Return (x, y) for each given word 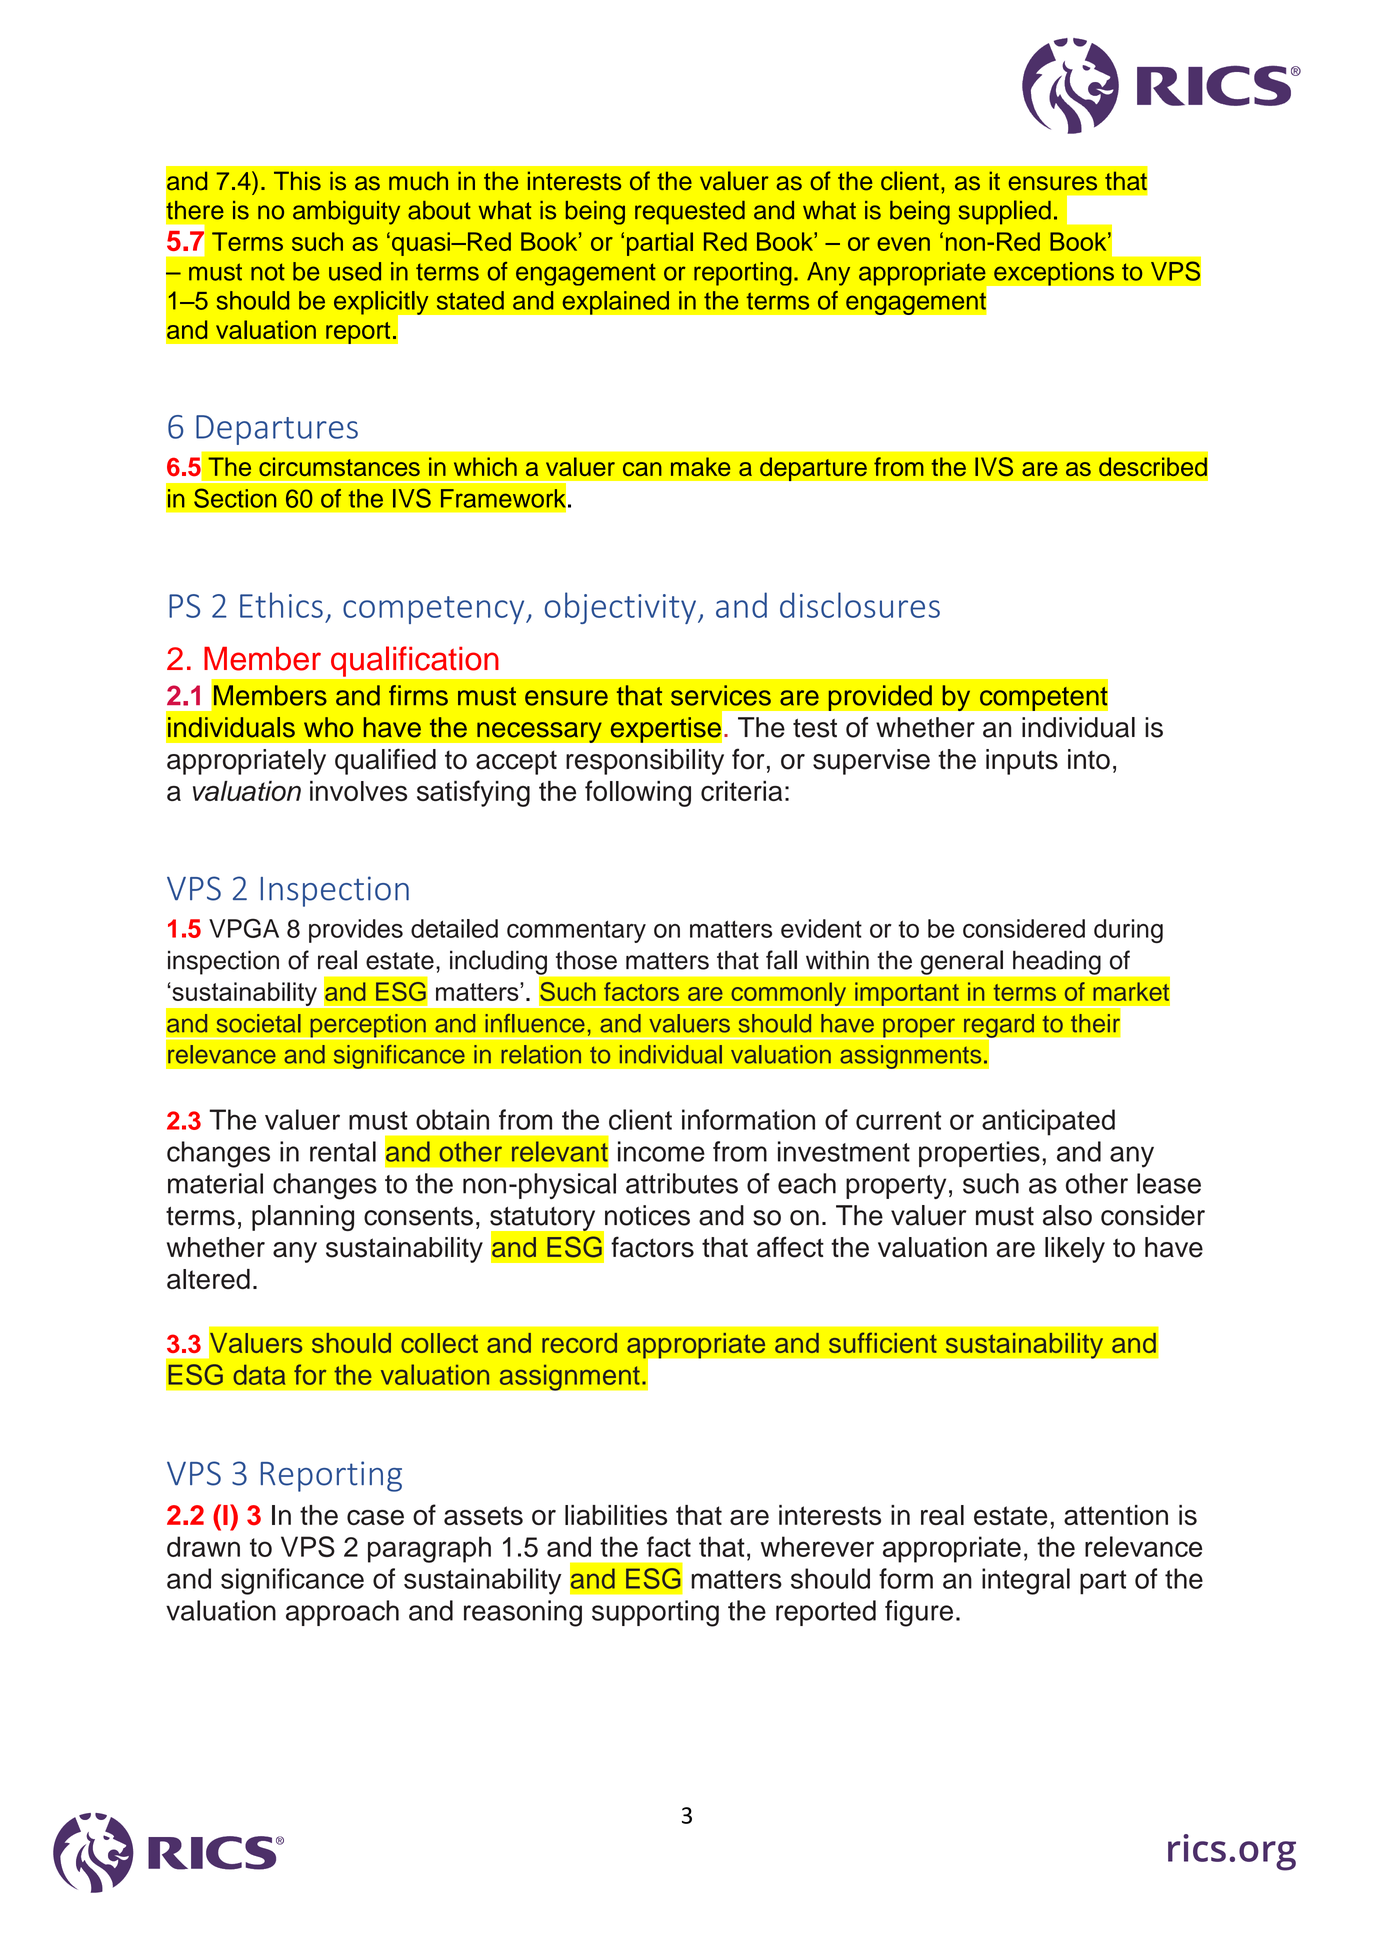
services (721, 695)
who (328, 727)
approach (342, 1613)
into (1089, 759)
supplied (1005, 212)
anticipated (1048, 1122)
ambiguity (346, 213)
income (661, 1151)
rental (343, 1151)
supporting (655, 1613)
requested (690, 213)
